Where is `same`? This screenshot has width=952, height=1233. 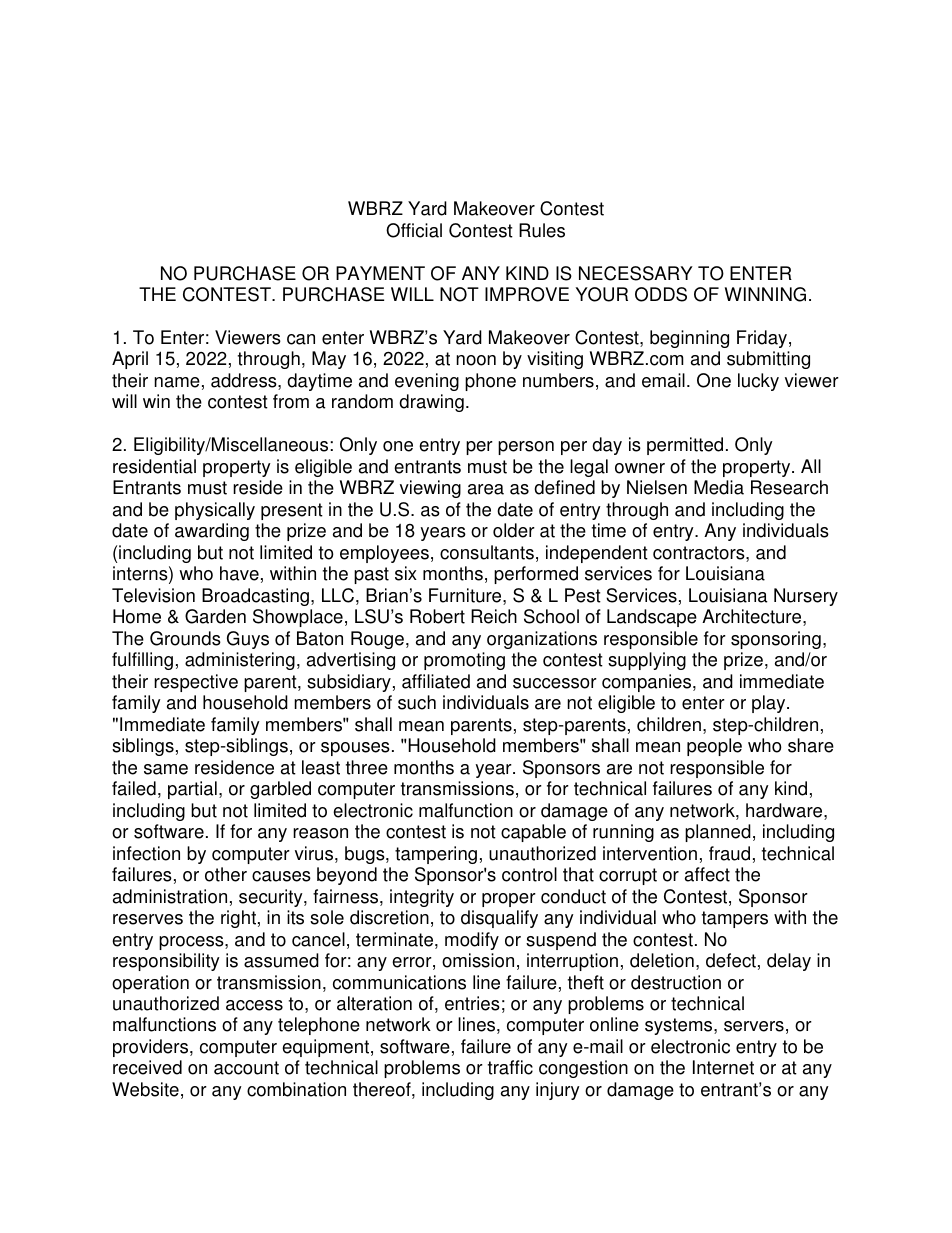 same is located at coordinates (166, 769).
